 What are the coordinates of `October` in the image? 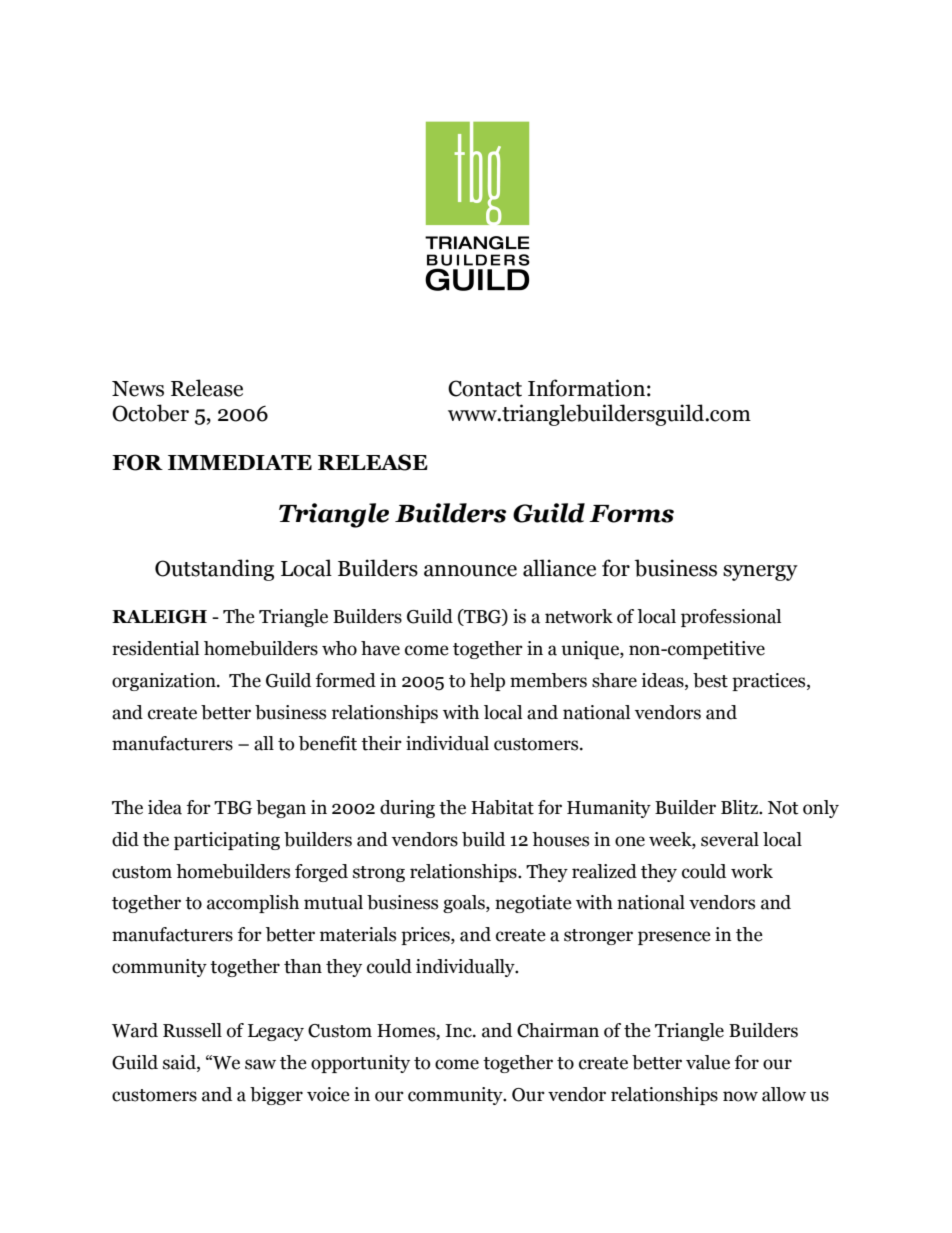 It's located at (150, 413).
